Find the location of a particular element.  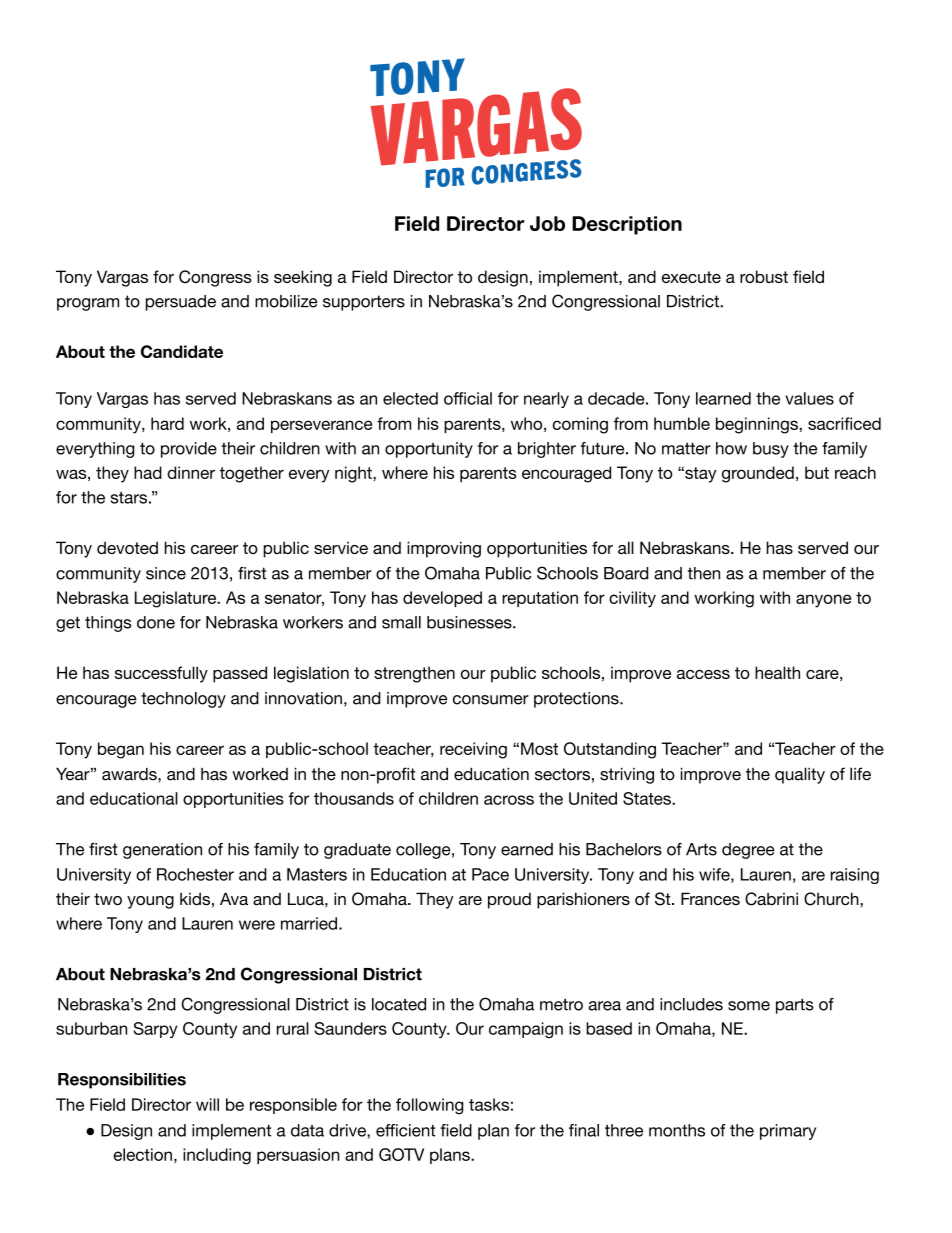

generation is located at coordinates (162, 851).
